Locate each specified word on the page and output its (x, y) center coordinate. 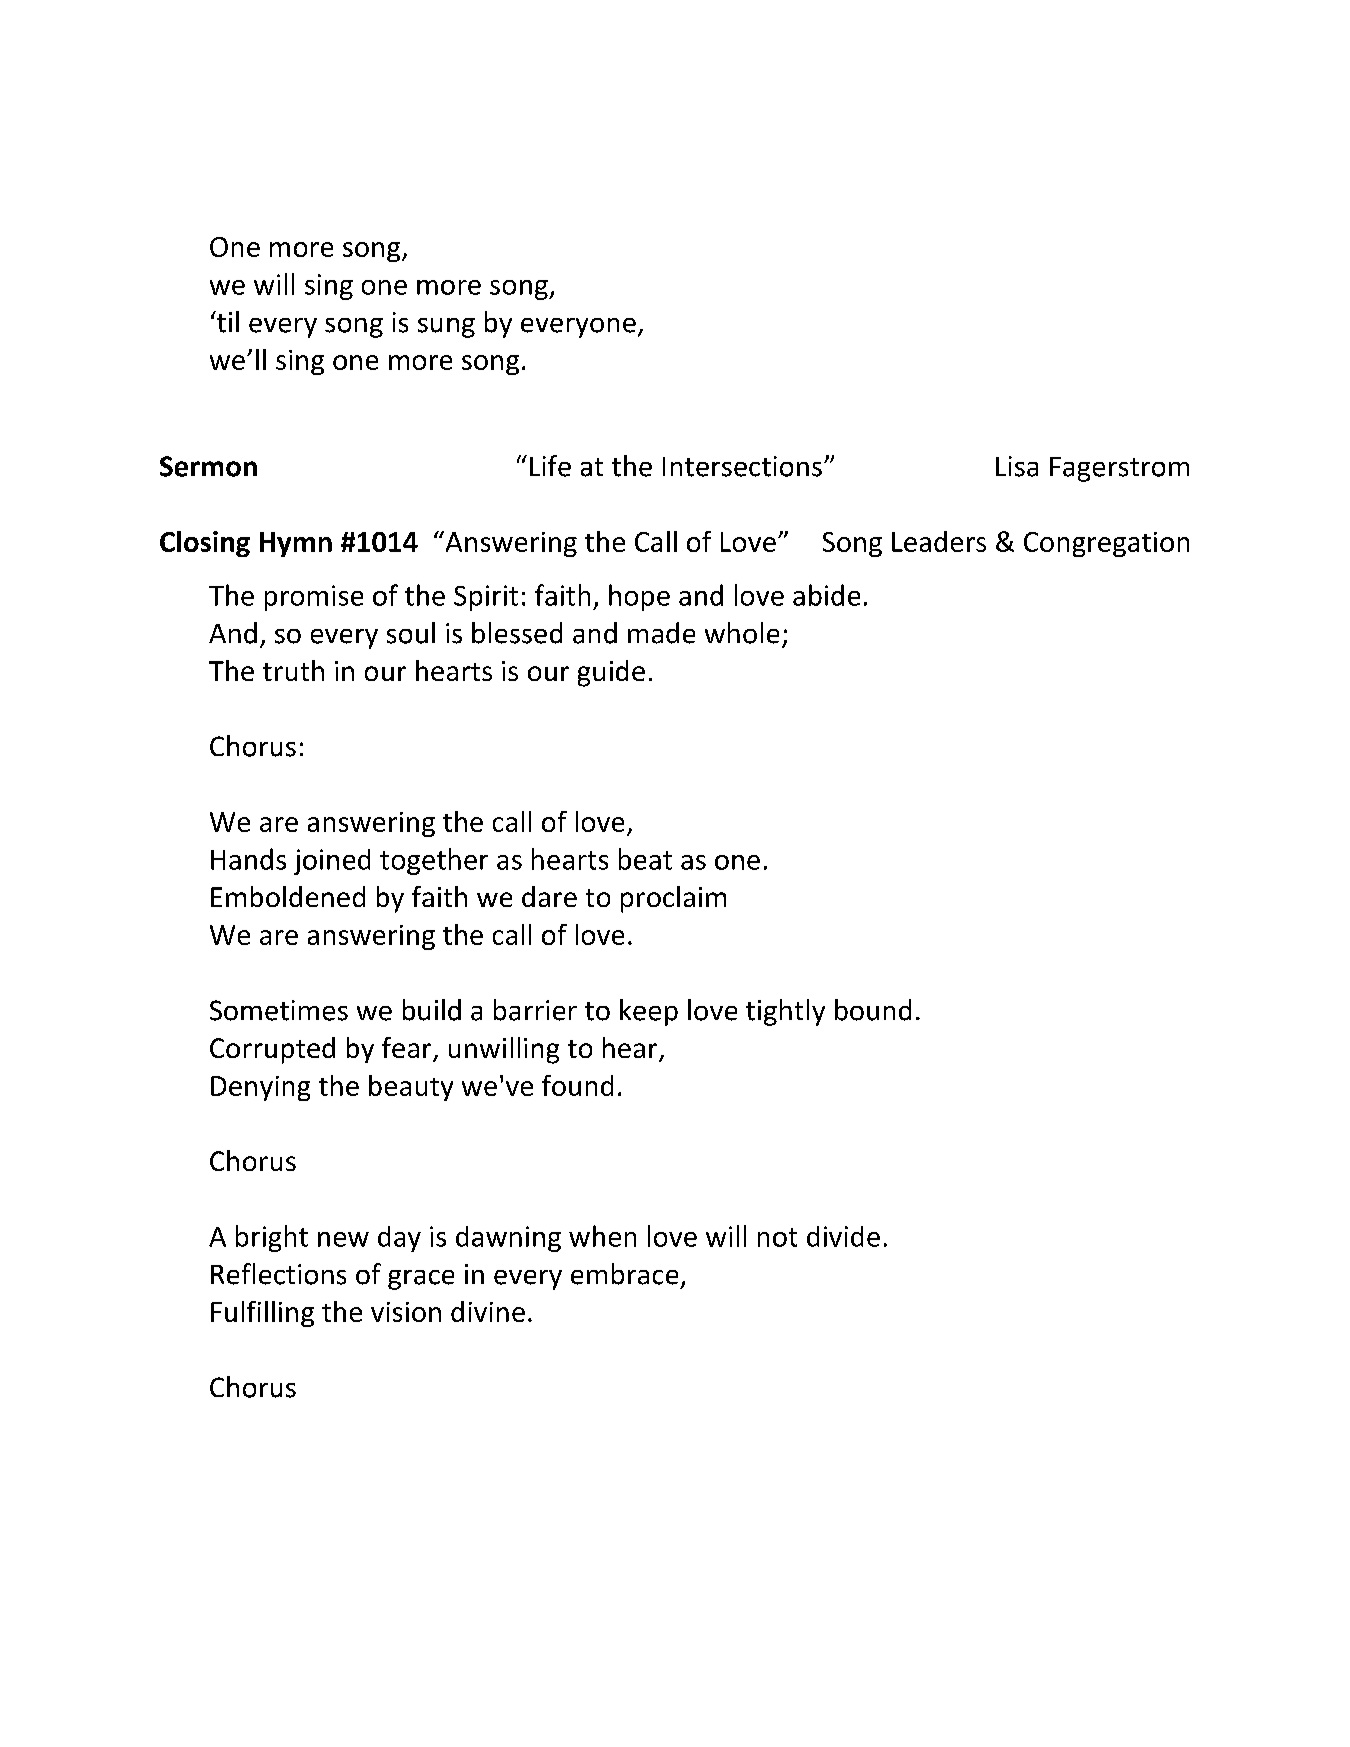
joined (332, 862)
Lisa (1017, 466)
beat (645, 859)
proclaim (673, 899)
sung (446, 328)
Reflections (278, 1274)
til (226, 322)
